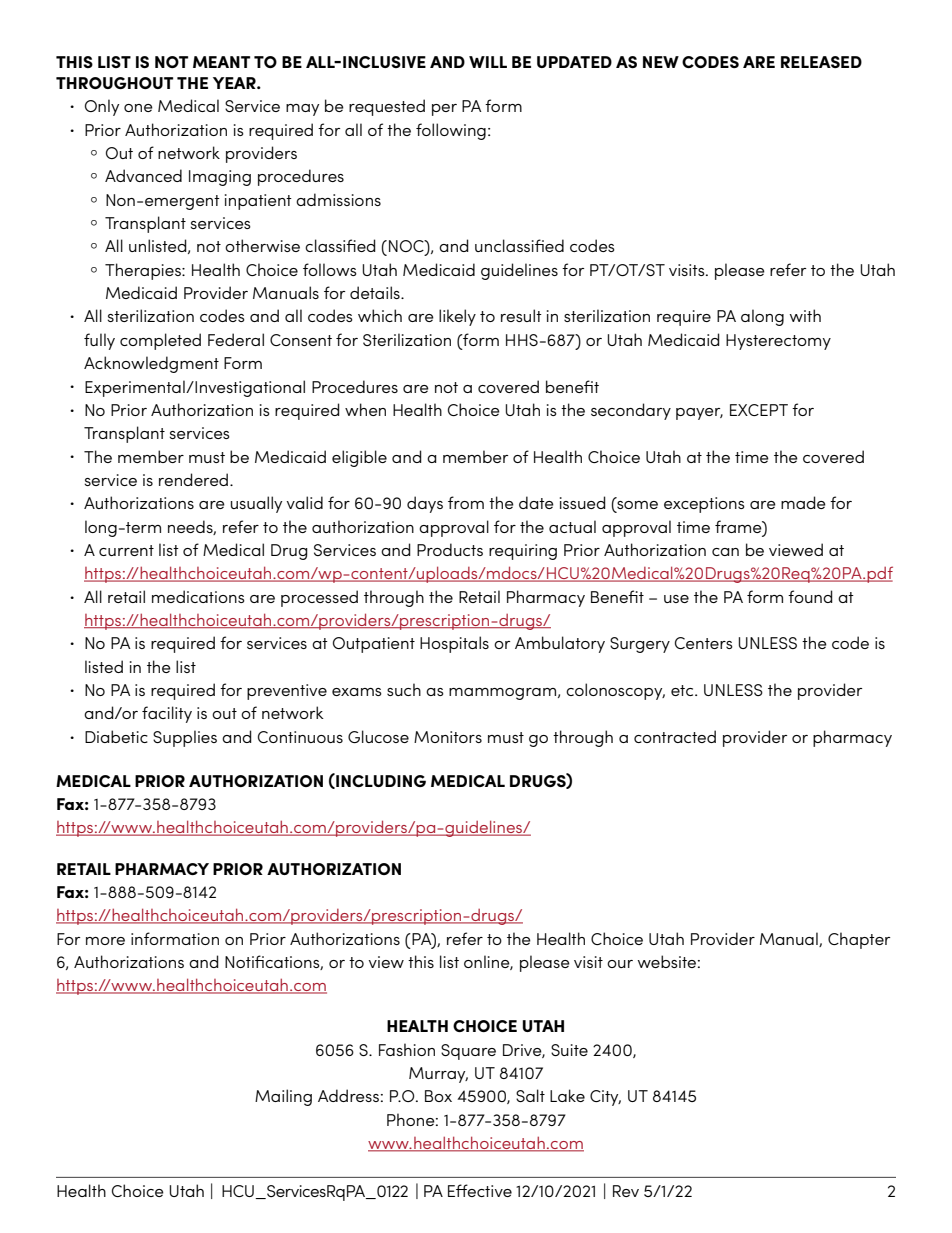 The height and width of the screenshot is (1233, 952). I want to click on found, so click(810, 596).
